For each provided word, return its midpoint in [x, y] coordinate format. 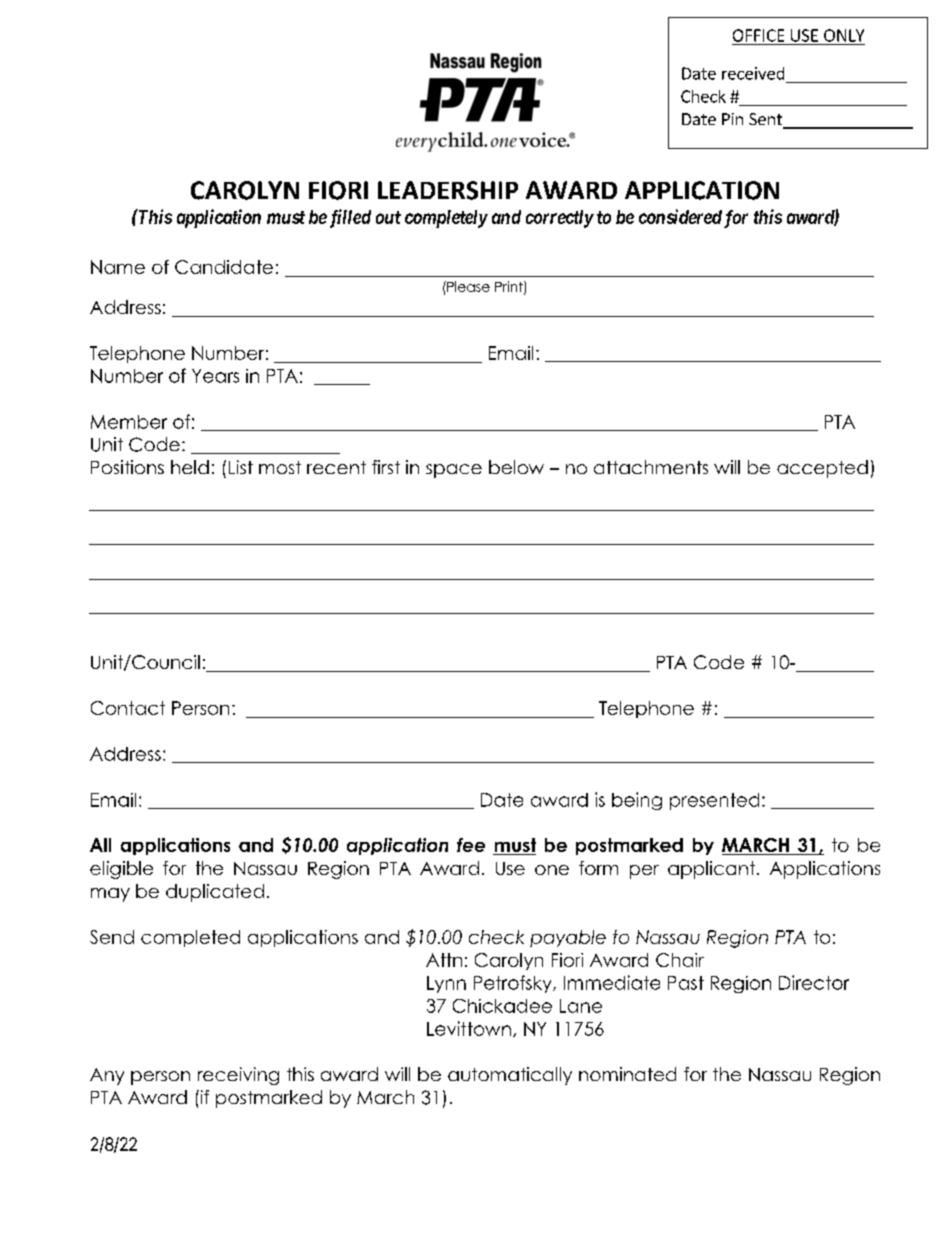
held [190, 467]
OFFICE [758, 35]
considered [680, 216]
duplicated [215, 893]
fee [471, 845]
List [241, 467]
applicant [711, 870]
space [454, 471]
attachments [651, 467]
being [637, 801]
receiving [238, 1076]
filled [348, 218]
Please [467, 286]
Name [118, 267]
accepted [822, 469]
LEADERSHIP [448, 190]
